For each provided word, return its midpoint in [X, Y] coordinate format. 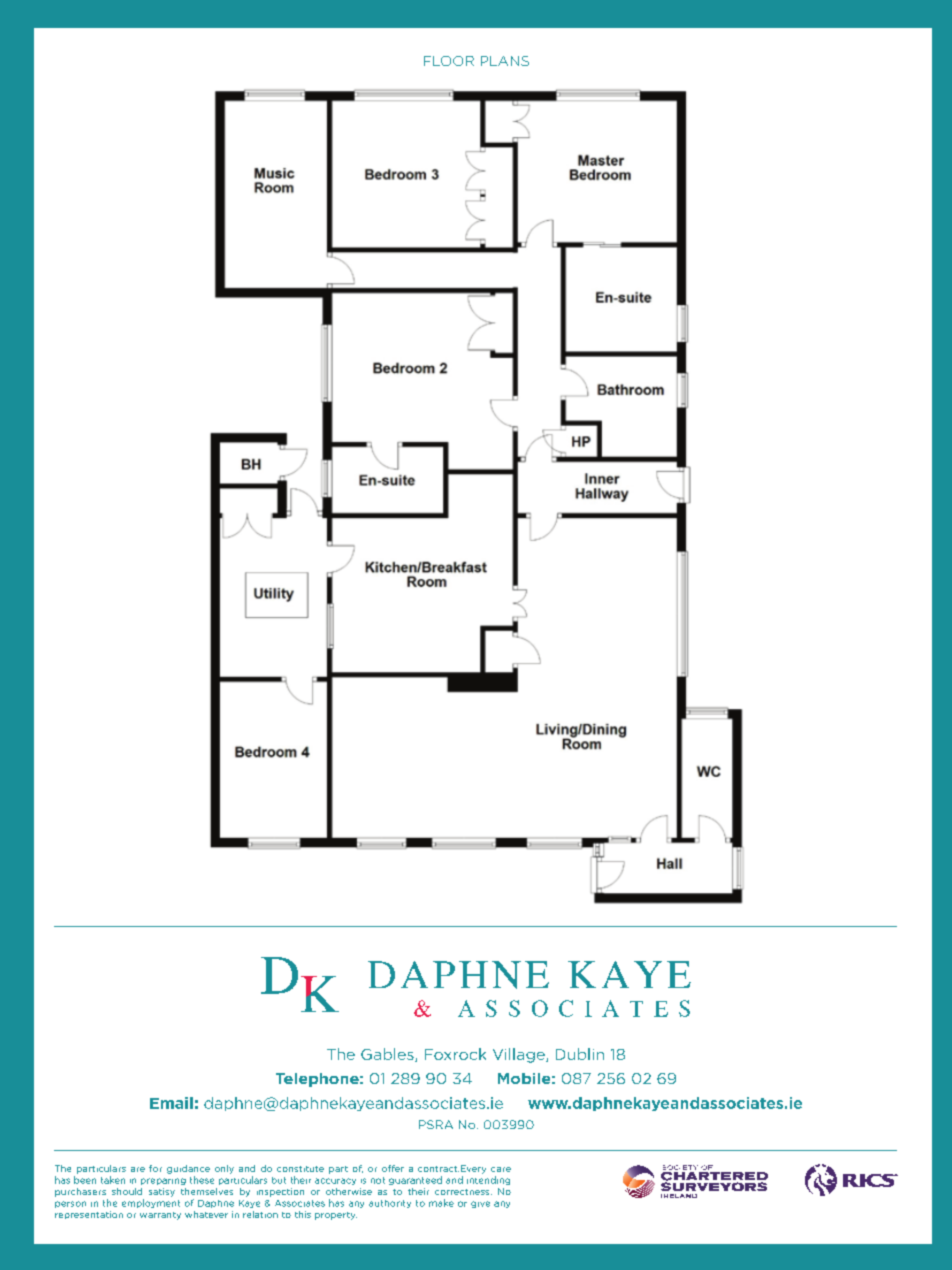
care [501, 1169]
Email [171, 1103]
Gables [388, 1055]
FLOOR [449, 61]
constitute [300, 1169]
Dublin [580, 1054]
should [127, 1191]
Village [520, 1055]
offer [393, 1168]
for [155, 1168]
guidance [188, 1169]
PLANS [505, 61]
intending [488, 1180]
